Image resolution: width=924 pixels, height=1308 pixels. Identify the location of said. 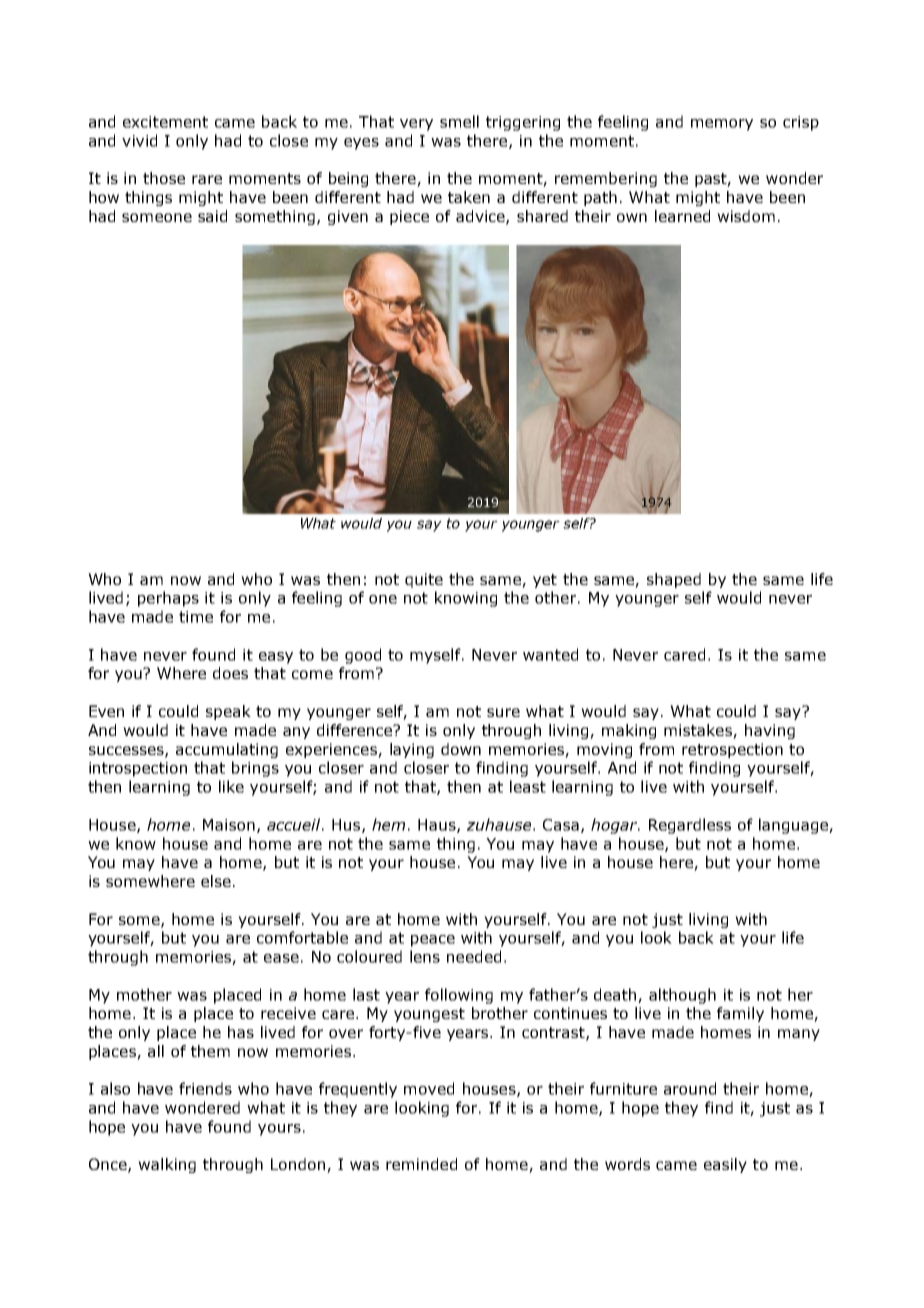
(212, 216).
